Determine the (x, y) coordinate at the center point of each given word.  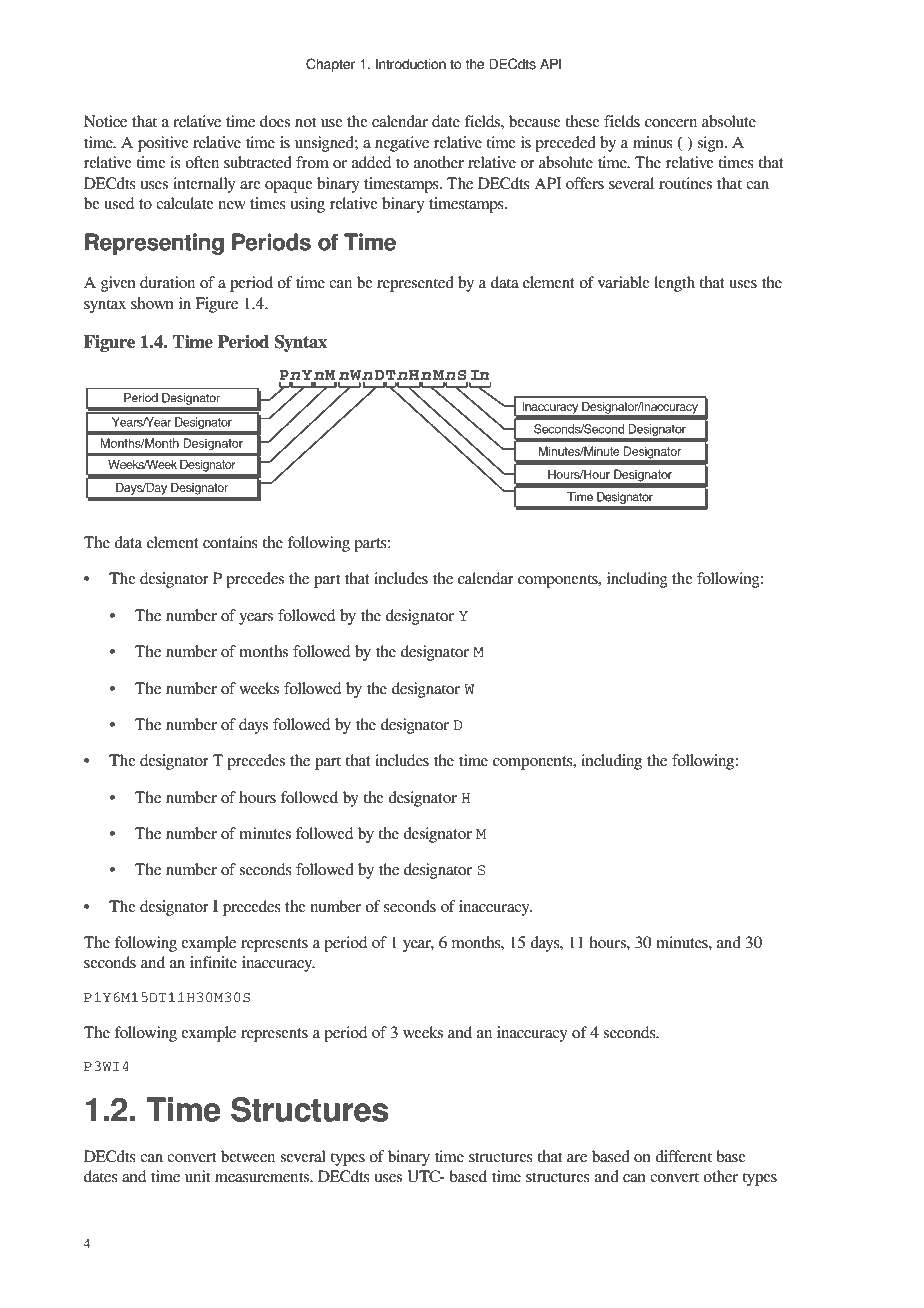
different (683, 1156)
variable (624, 282)
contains (230, 542)
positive (163, 144)
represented (415, 284)
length (674, 284)
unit (197, 1176)
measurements (263, 1177)
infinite (213, 962)
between (248, 1156)
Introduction (411, 64)
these (582, 121)
